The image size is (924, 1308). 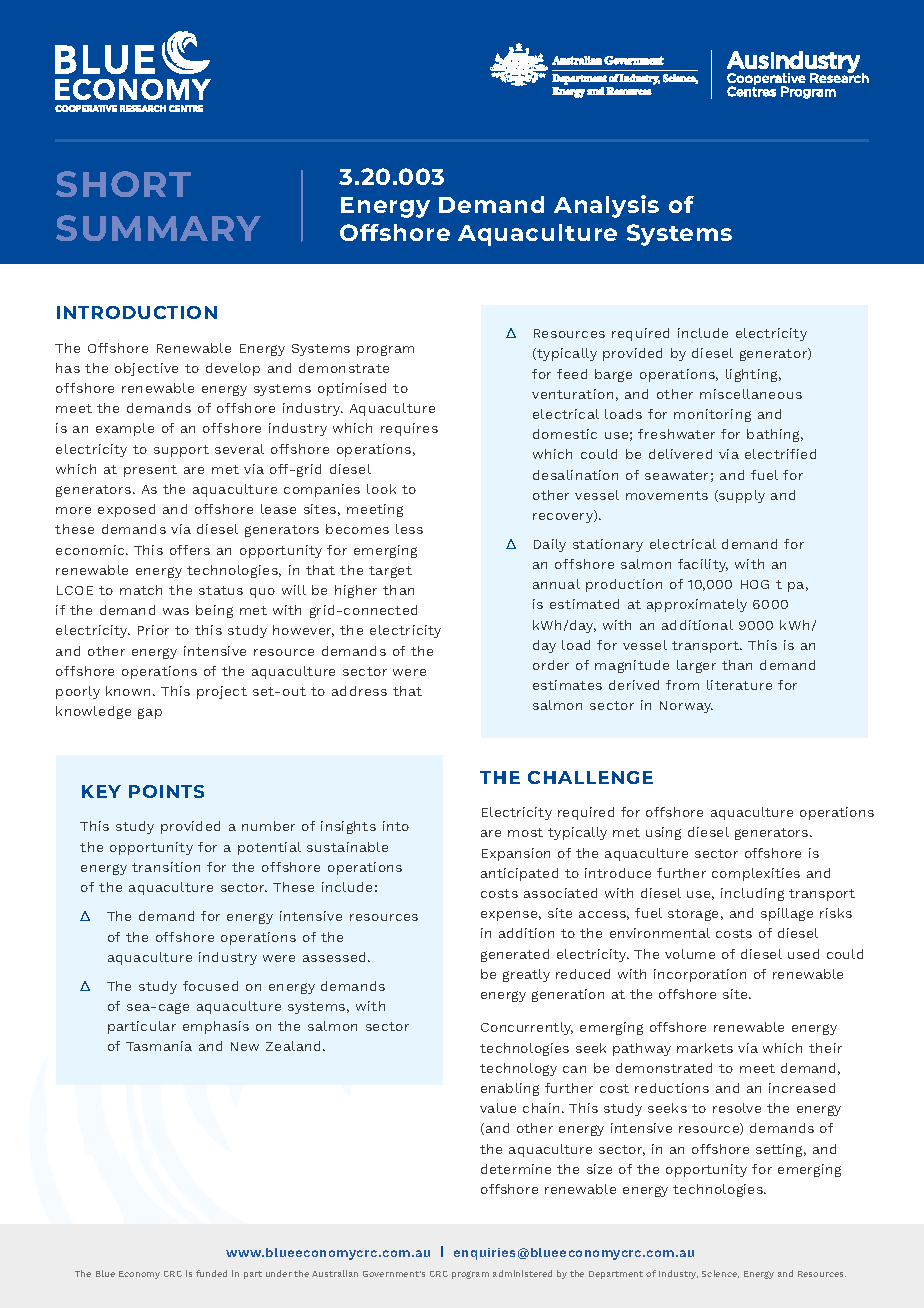 I want to click on funded, so click(x=211, y=1273).
